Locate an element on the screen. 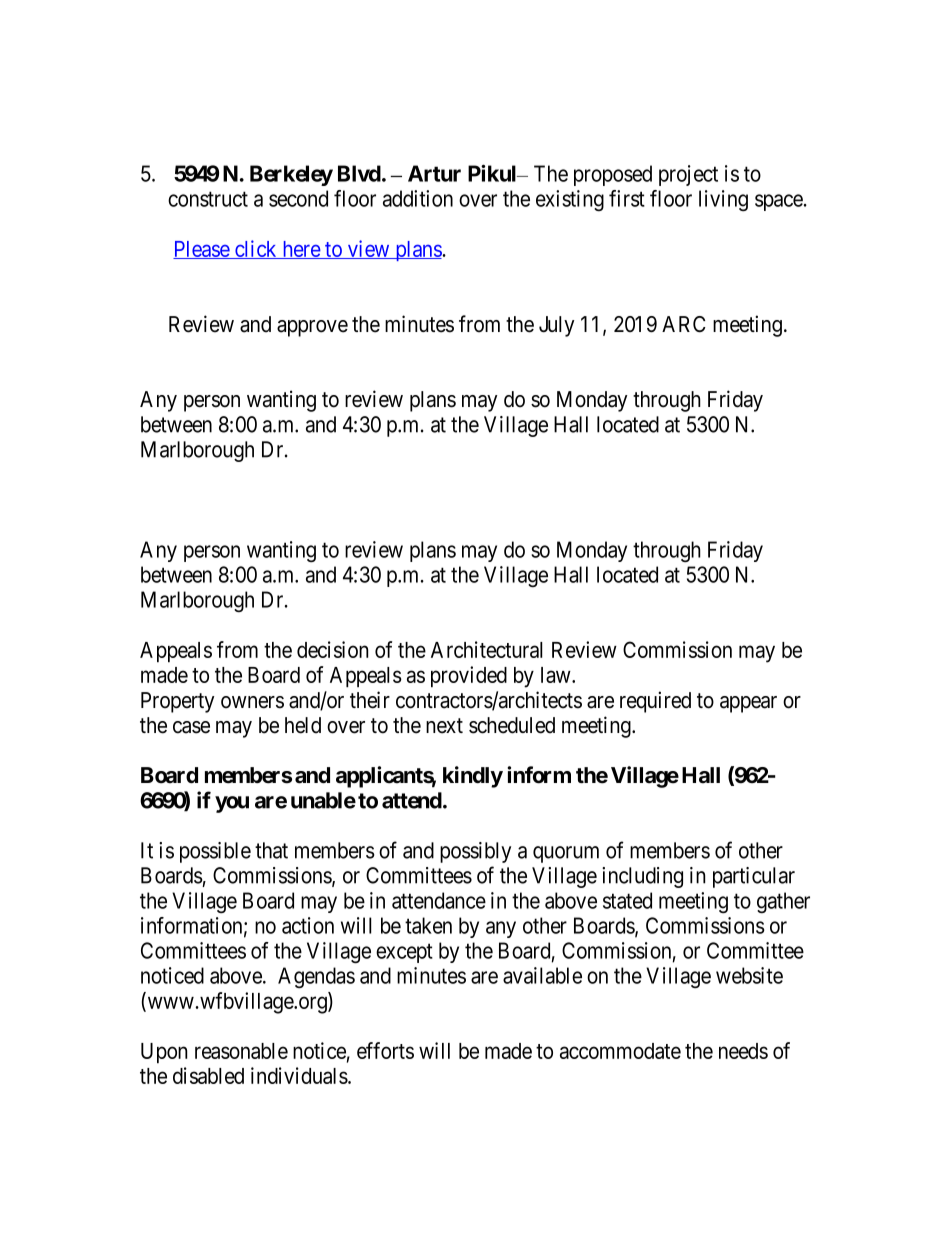  Architectural is located at coordinates (487, 649).
